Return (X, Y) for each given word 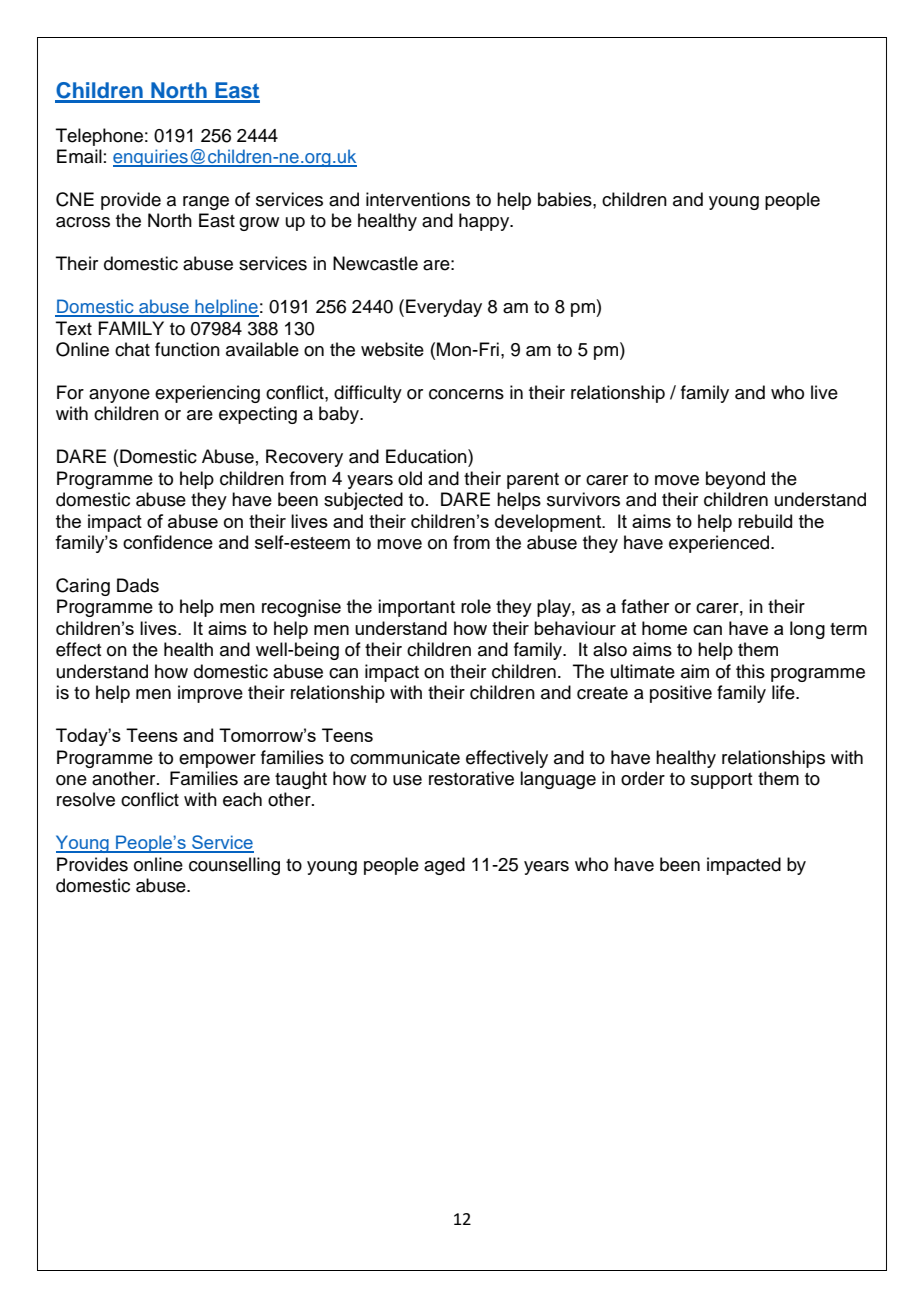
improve (210, 694)
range (206, 203)
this (750, 671)
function (187, 349)
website (392, 349)
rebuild (765, 521)
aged (444, 866)
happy (485, 222)
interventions (418, 199)
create (602, 693)
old (410, 478)
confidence (168, 542)
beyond (735, 480)
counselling (234, 866)
